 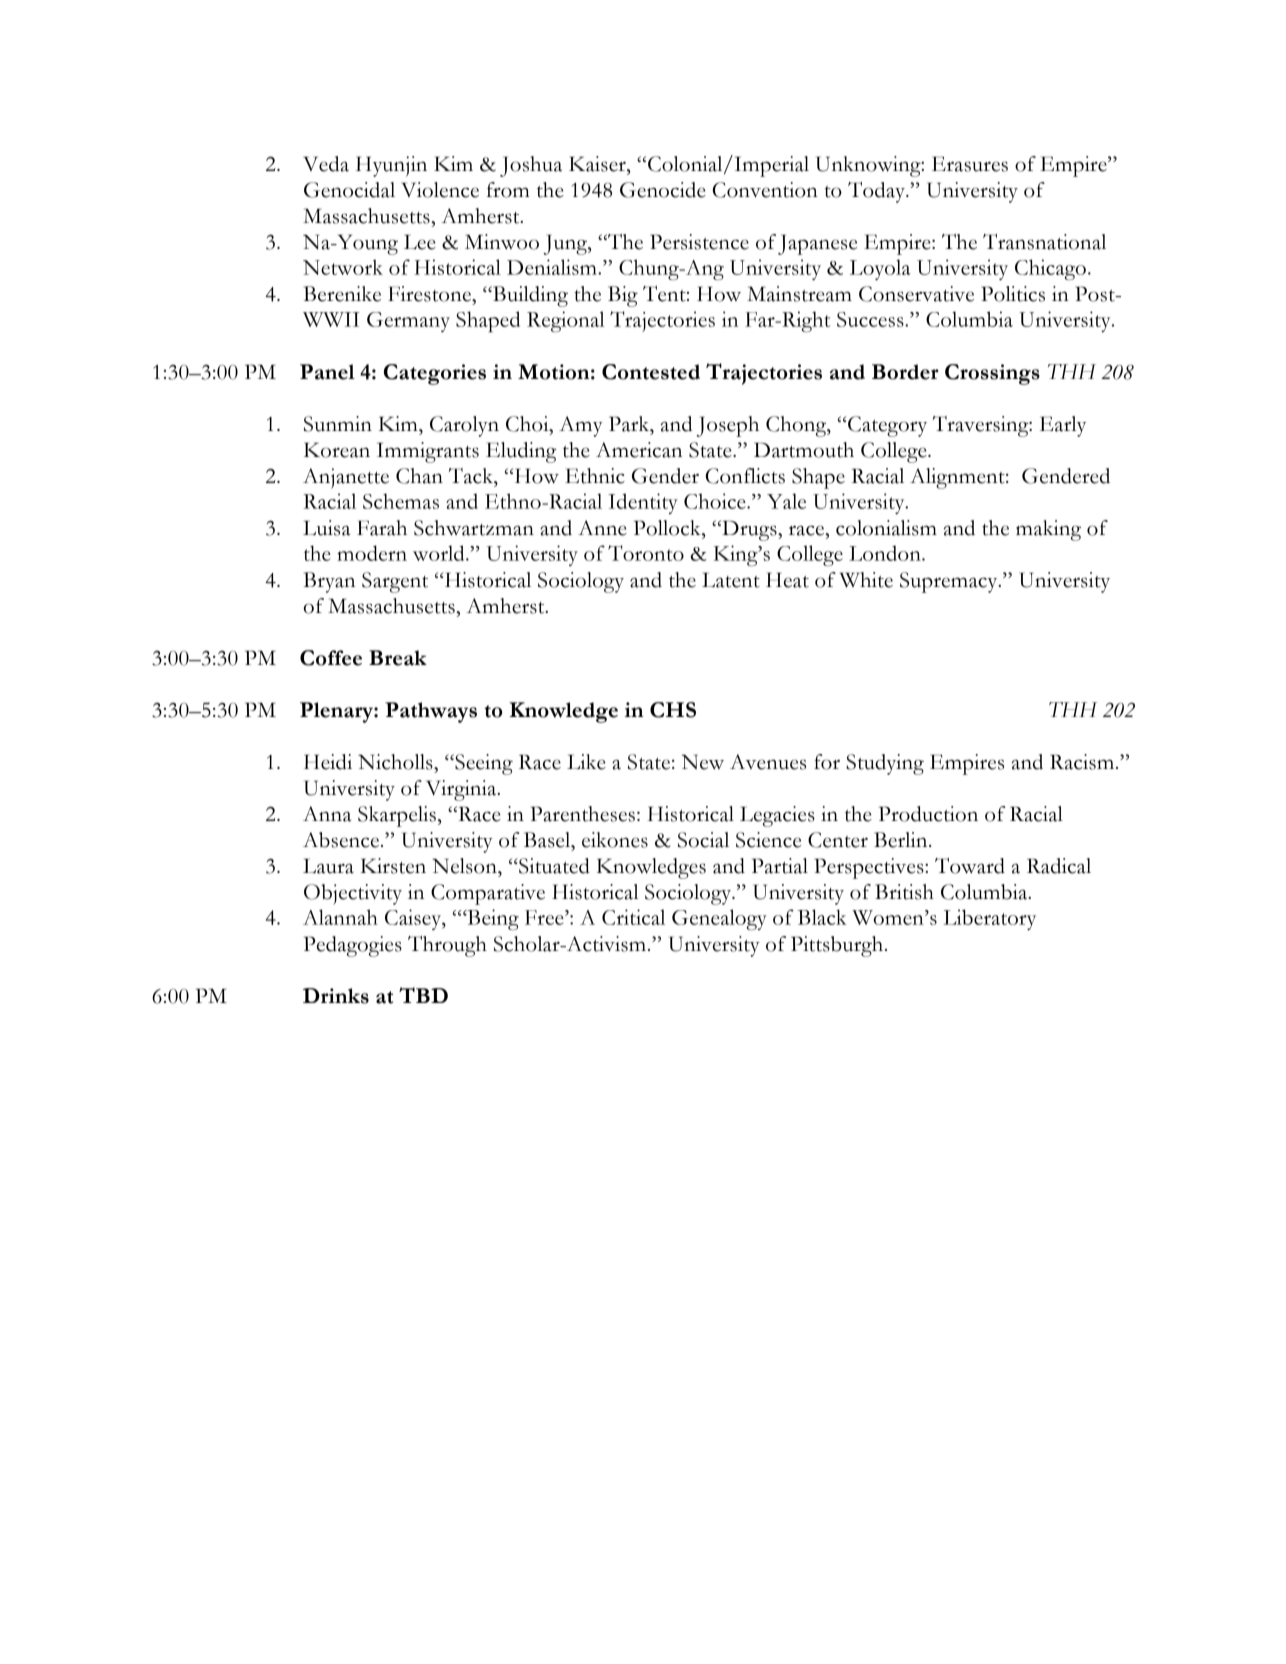 What do you see at coordinates (1082, 762) in the screenshot?
I see `Racism` at bounding box center [1082, 762].
